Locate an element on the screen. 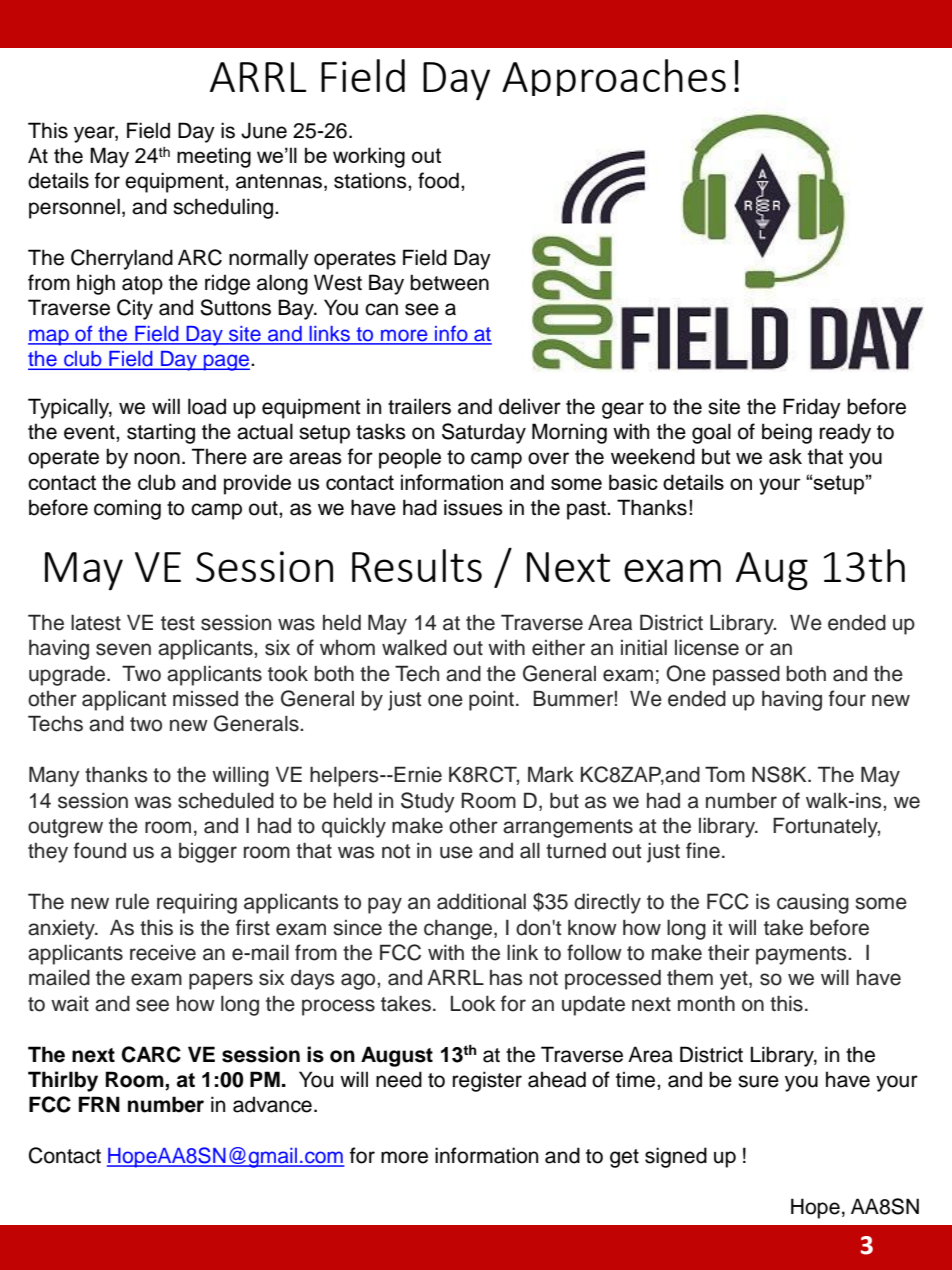 Image resolution: width=952 pixels, height=1270 pixels. food is located at coordinates (438, 180).
